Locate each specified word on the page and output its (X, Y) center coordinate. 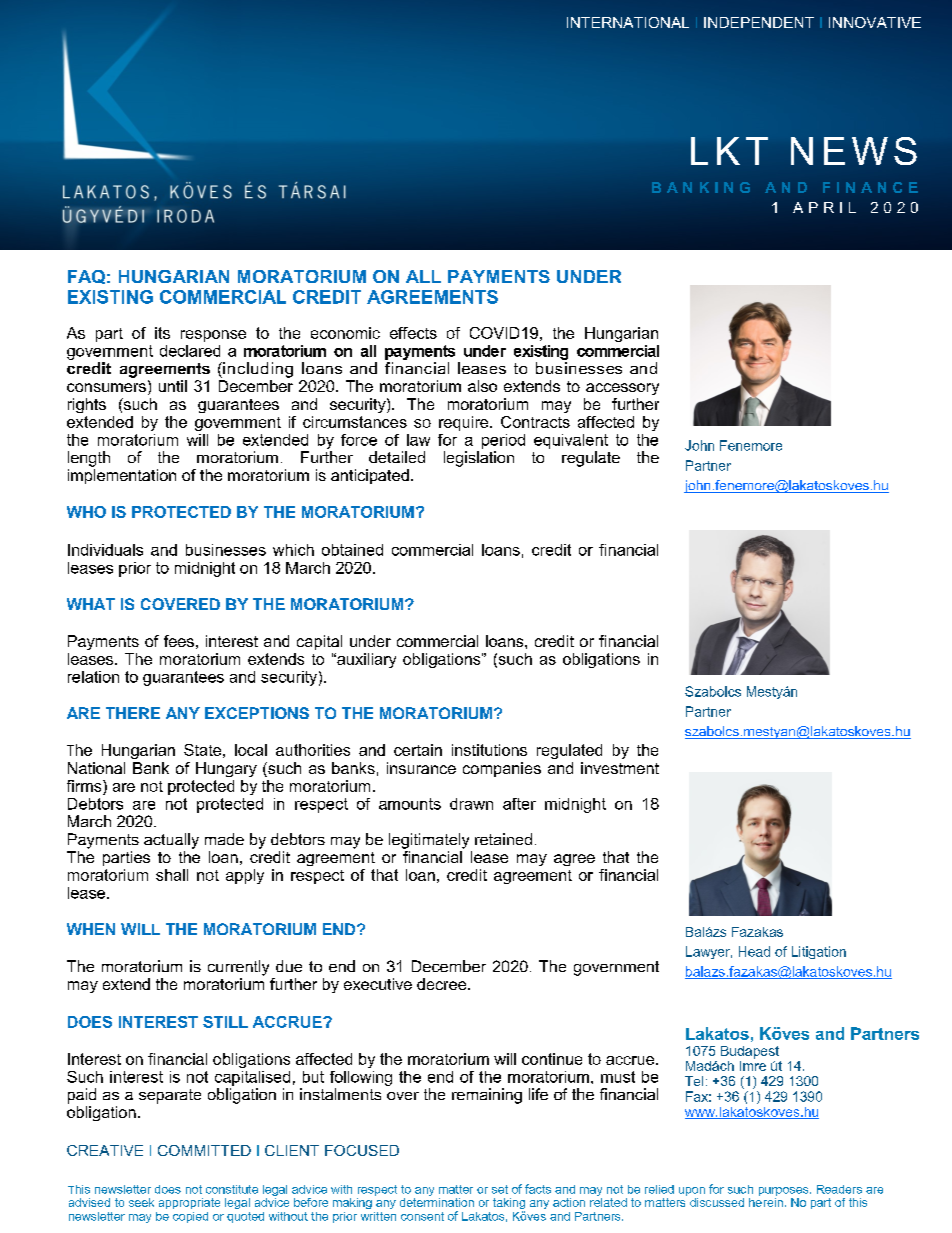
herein (766, 1201)
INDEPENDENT (759, 22)
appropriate (189, 1203)
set (500, 1189)
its (162, 333)
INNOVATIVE (875, 22)
